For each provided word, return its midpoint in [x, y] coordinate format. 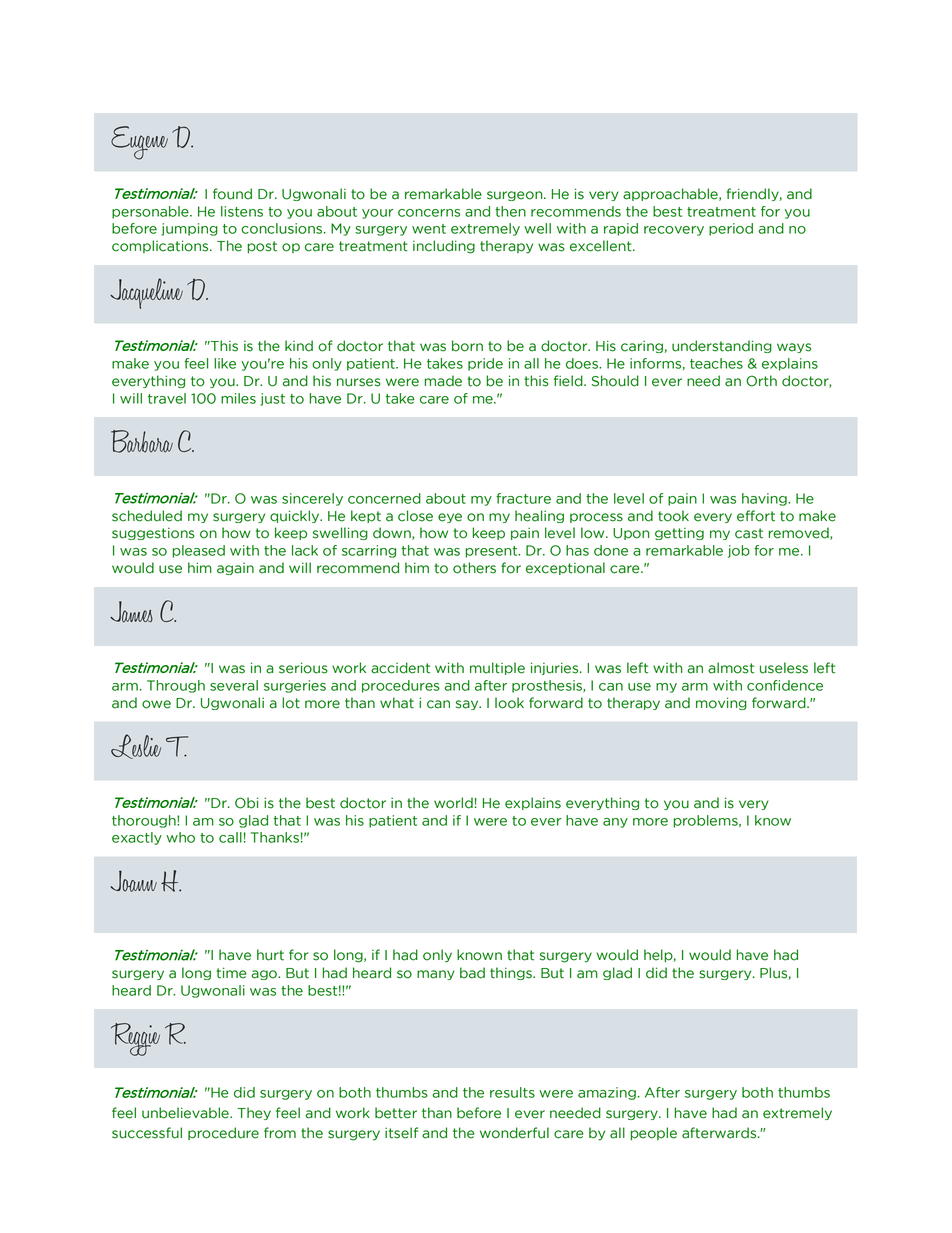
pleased [199, 551]
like [225, 363]
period [731, 229]
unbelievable [186, 1113]
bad [472, 973]
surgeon [516, 196]
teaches [716, 363]
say [468, 705]
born [467, 346]
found [232, 194]
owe [156, 704]
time [231, 973]
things [512, 973]
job [739, 551]
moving [721, 703]
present [493, 552]
